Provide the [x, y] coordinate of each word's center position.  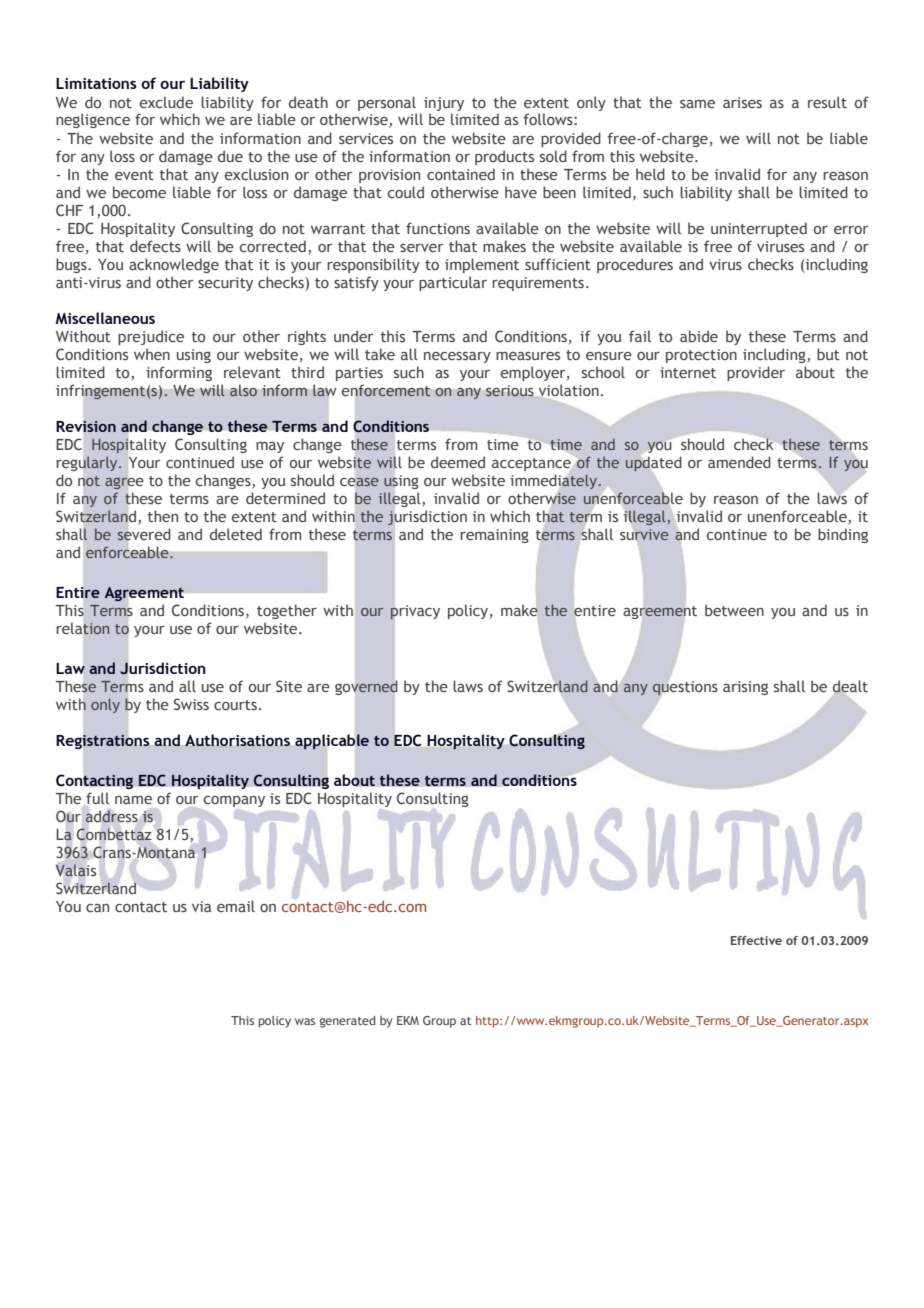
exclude [166, 102]
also [243, 391]
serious [509, 390]
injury [444, 104]
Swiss [191, 704]
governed [366, 688]
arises [742, 102]
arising [745, 688]
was [305, 1021]
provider [756, 373]
